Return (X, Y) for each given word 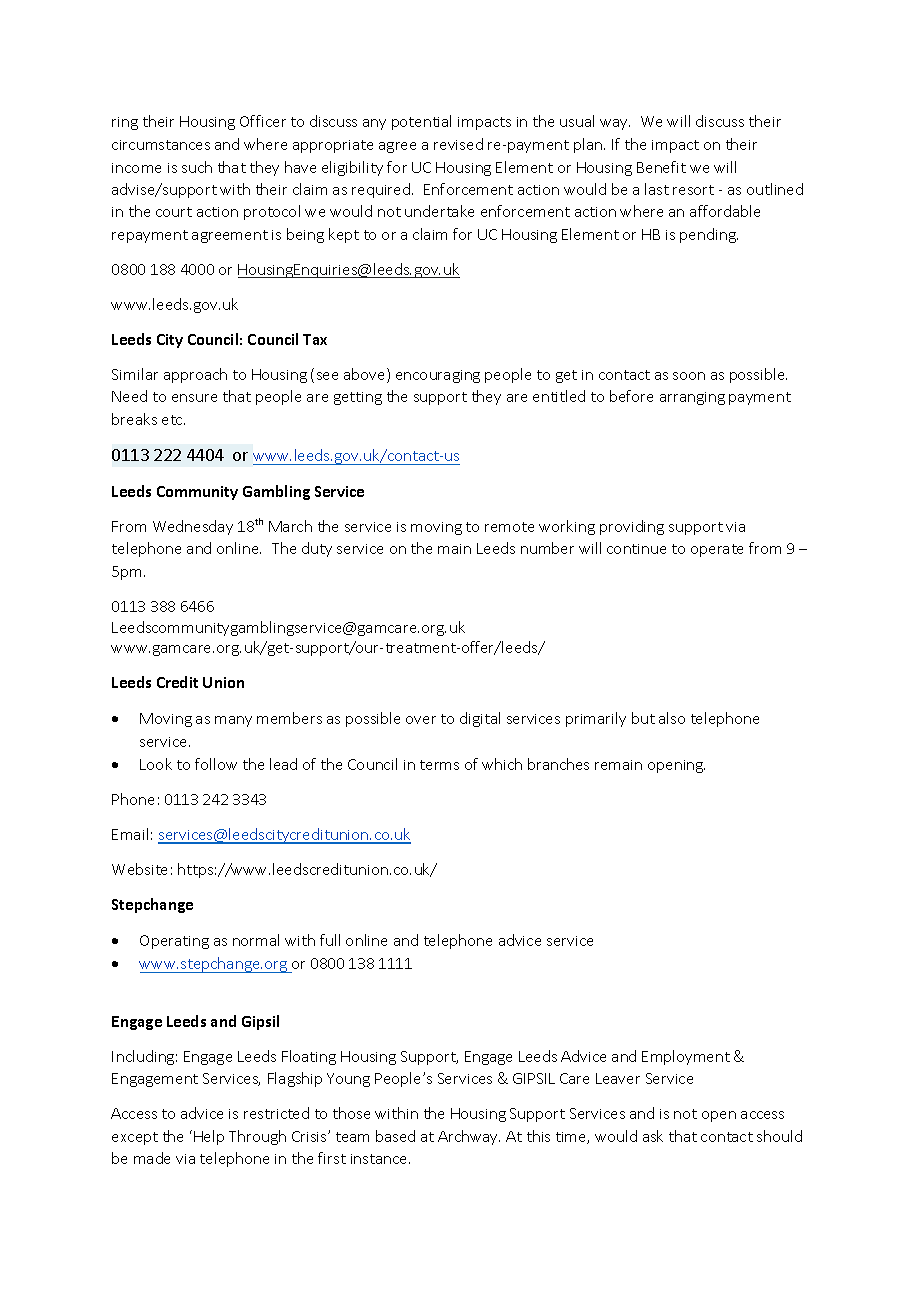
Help (209, 1137)
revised (458, 144)
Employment (686, 1057)
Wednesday (193, 527)
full (330, 940)
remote (509, 527)
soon (689, 376)
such (197, 167)
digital (480, 719)
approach (195, 375)
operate (717, 550)
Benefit (661, 167)
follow (216, 764)
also (672, 718)
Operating (174, 942)
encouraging (438, 376)
